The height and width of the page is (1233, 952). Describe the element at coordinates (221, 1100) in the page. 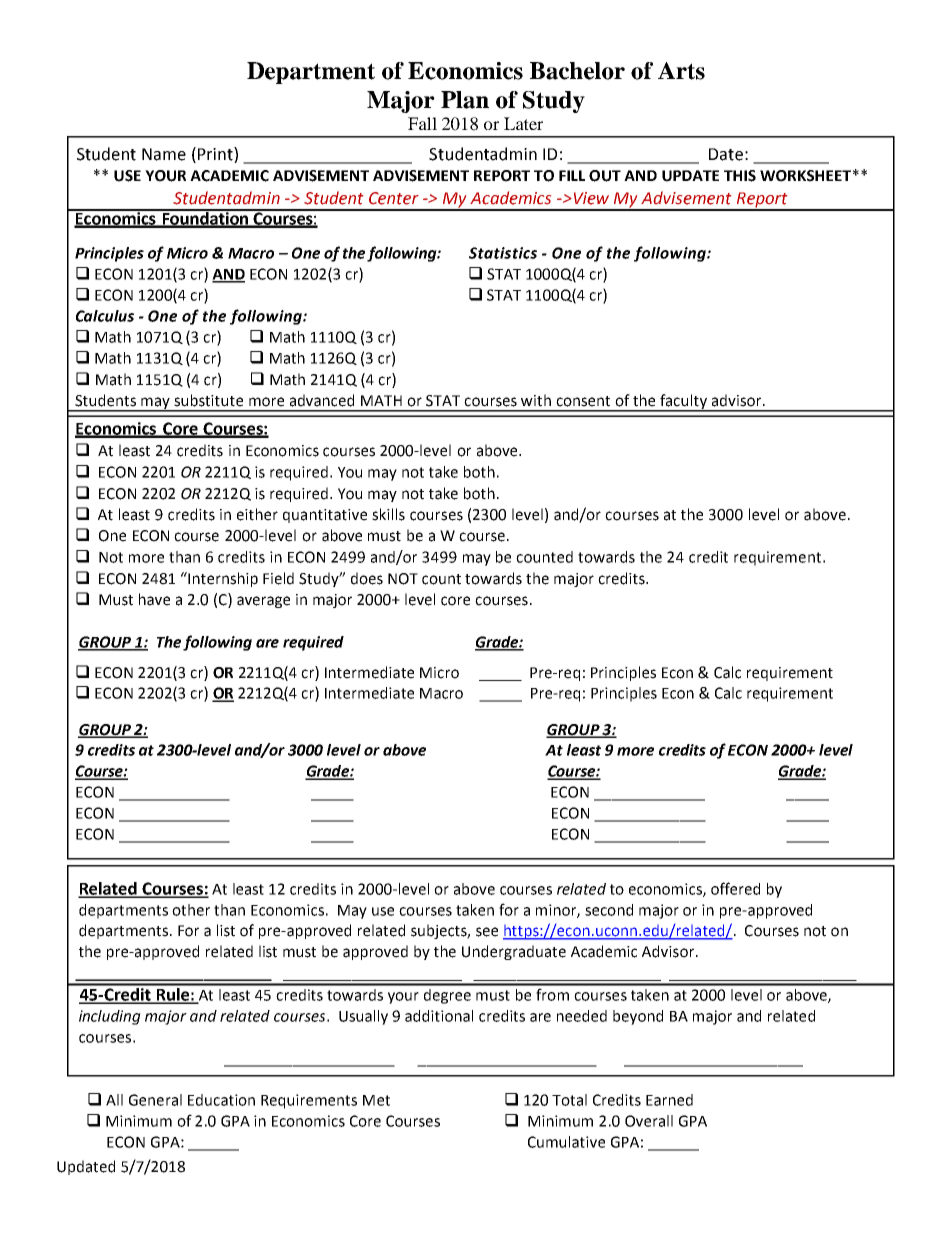

I see `Education` at that location.
